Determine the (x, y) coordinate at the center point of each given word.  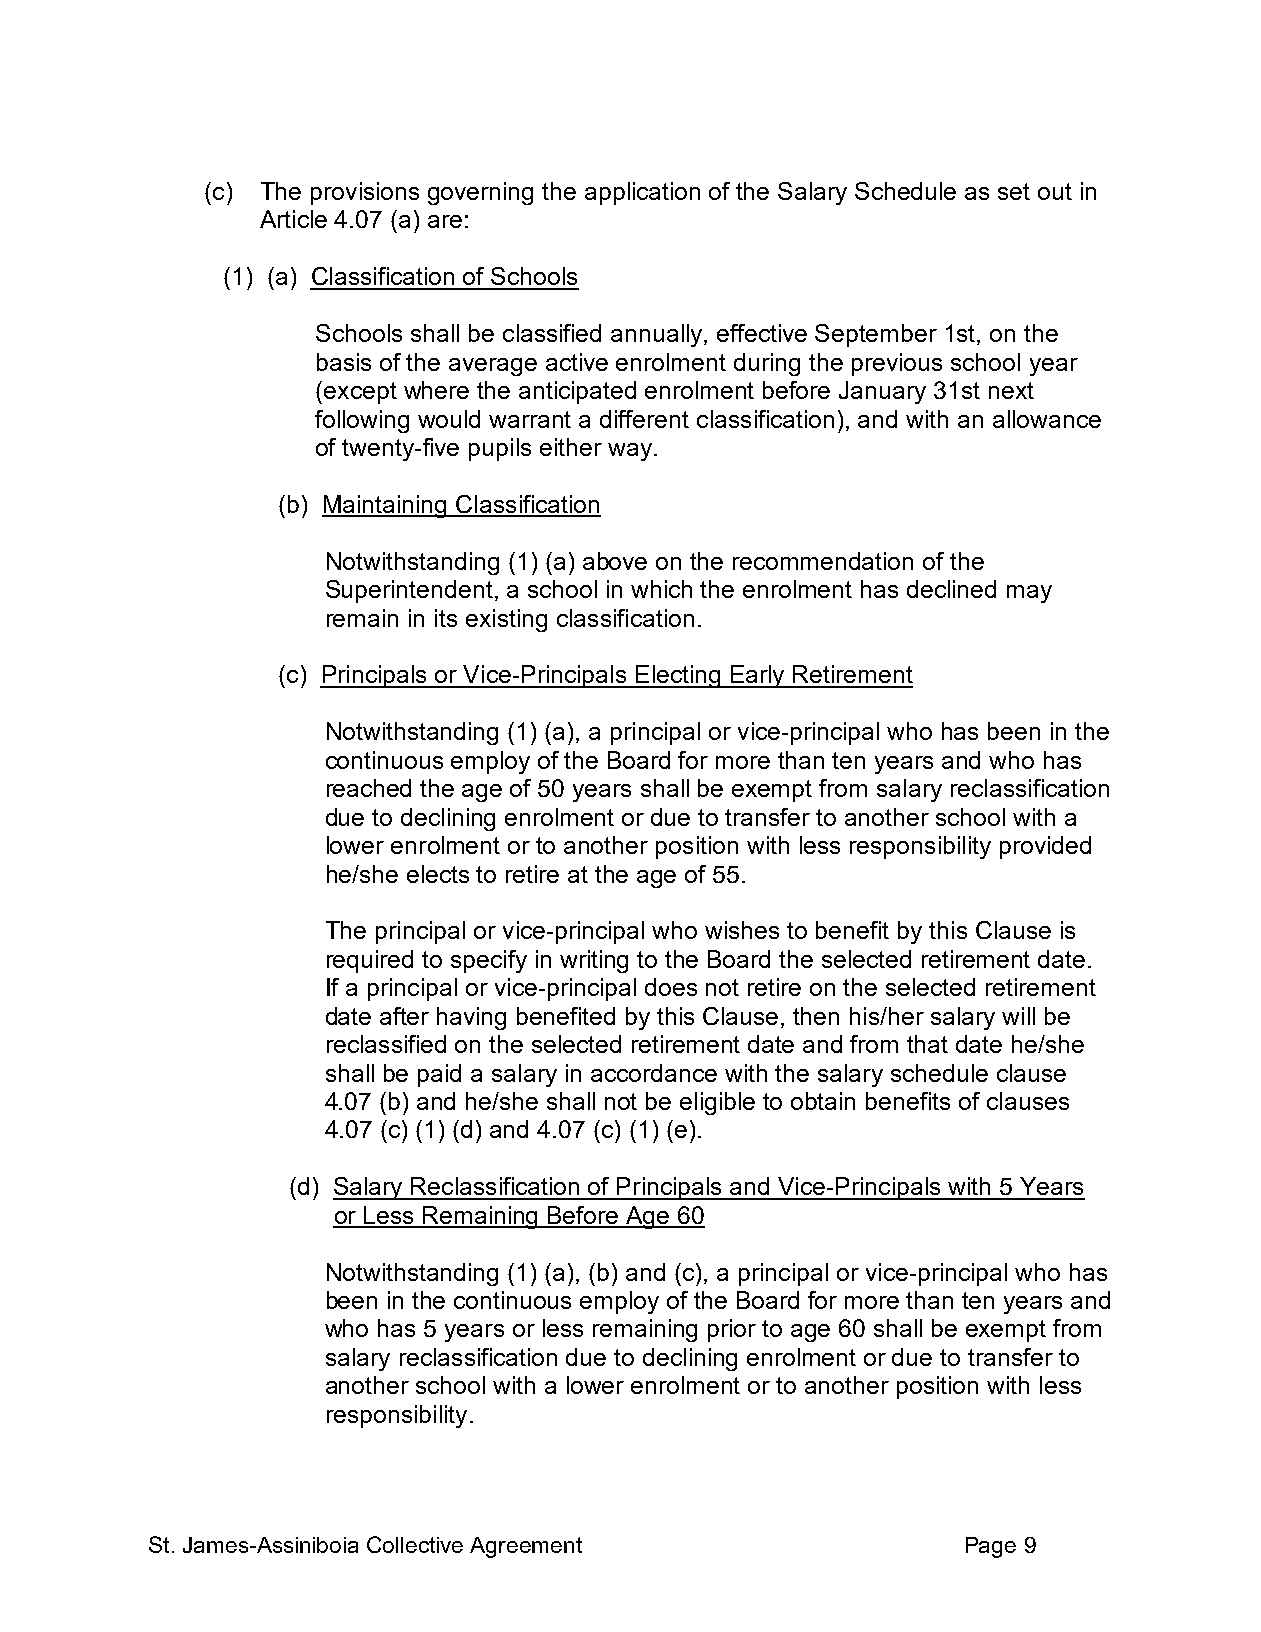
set (1014, 191)
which (661, 589)
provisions (365, 193)
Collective (415, 1544)
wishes (742, 930)
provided (1045, 847)
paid (439, 1075)
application (642, 193)
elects (438, 874)
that (927, 1044)
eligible (717, 1103)
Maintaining (385, 506)
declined (951, 589)
